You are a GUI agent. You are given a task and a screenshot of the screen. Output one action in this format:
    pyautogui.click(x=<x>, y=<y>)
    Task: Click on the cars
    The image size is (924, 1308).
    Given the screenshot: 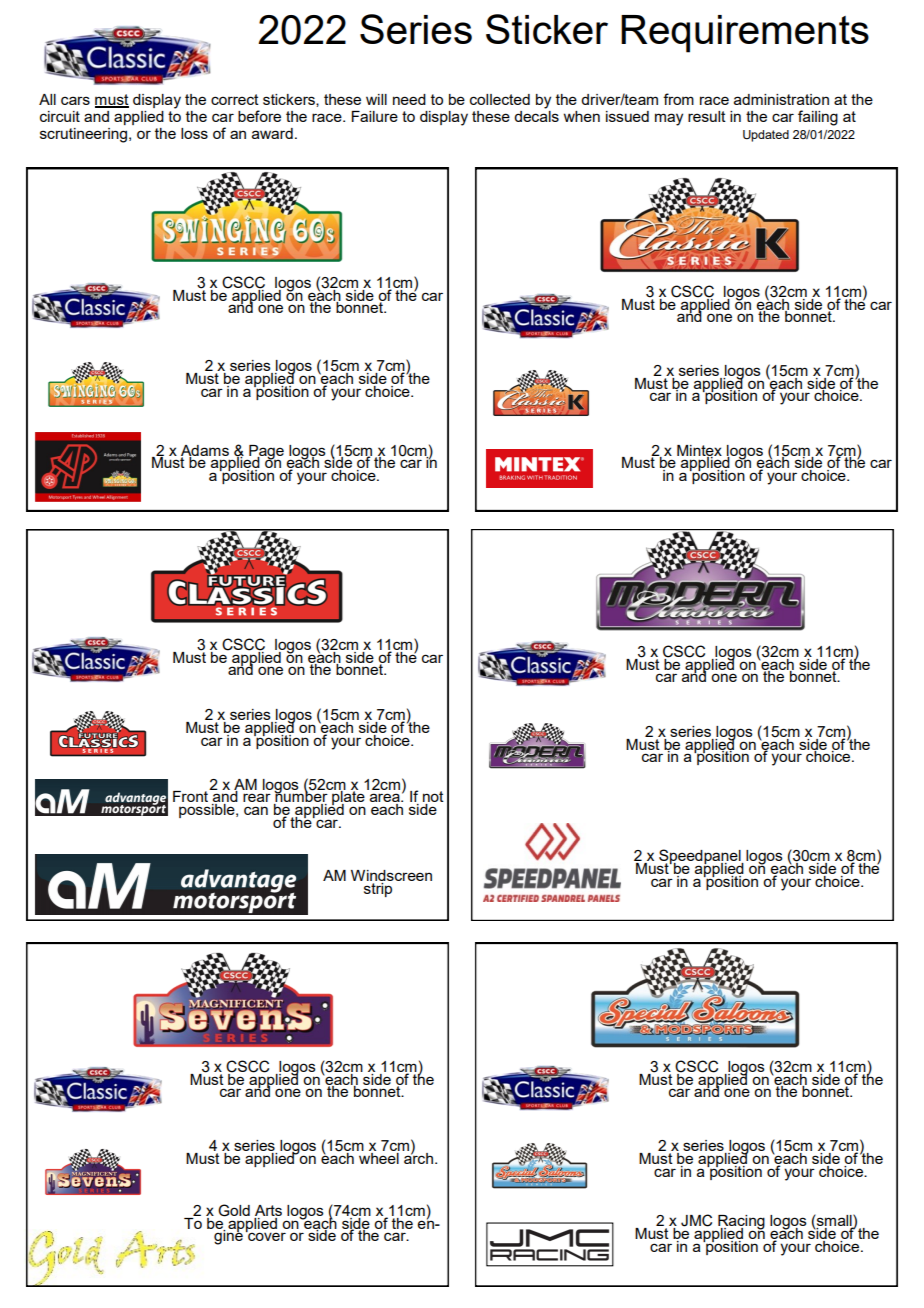 What is the action you would take?
    pyautogui.click(x=75, y=100)
